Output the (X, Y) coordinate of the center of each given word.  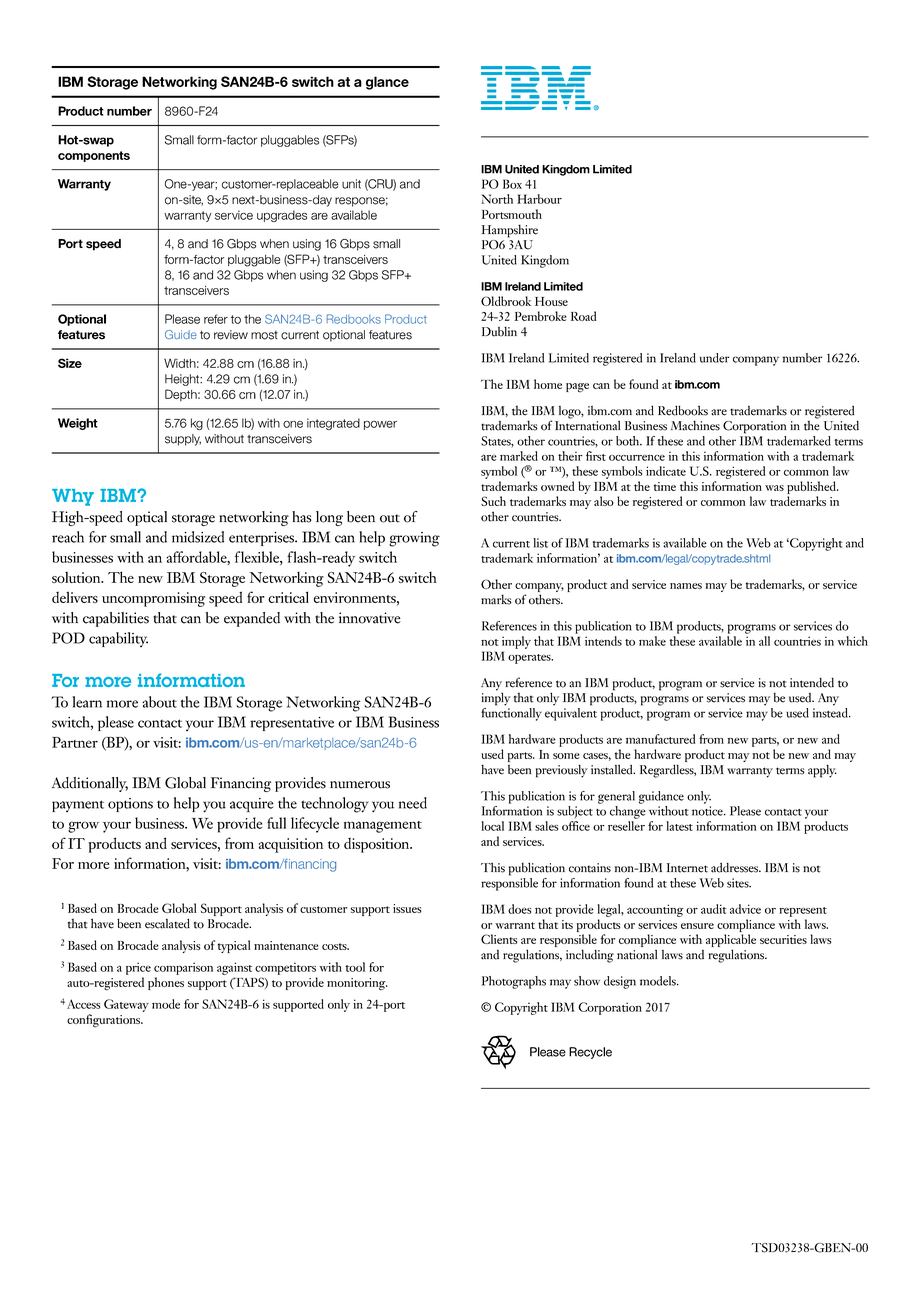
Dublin (499, 332)
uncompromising (153, 599)
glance (387, 83)
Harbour (539, 199)
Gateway (126, 1005)
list (540, 543)
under (715, 358)
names (686, 586)
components (94, 156)
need (413, 803)
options (130, 805)
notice (708, 811)
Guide (181, 334)
